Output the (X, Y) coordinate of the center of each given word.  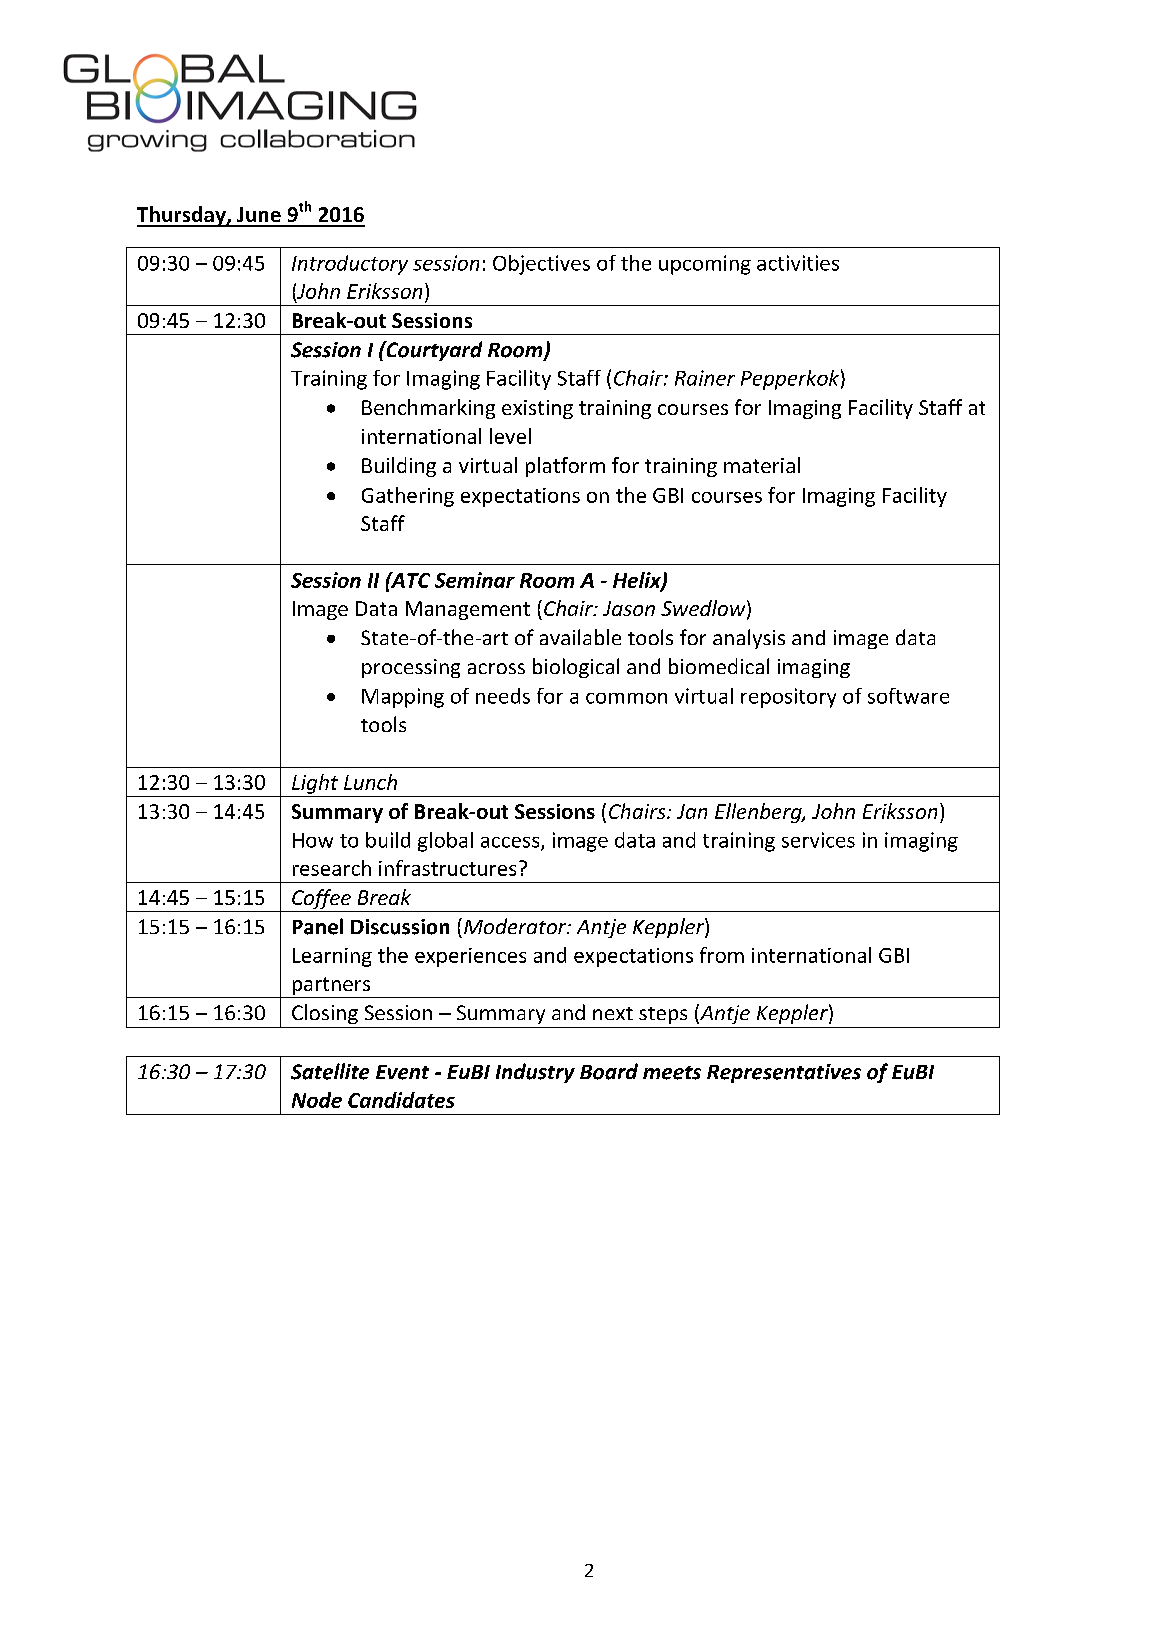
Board (609, 1071)
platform (565, 467)
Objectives (541, 265)
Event (402, 1072)
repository (788, 698)
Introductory (350, 265)
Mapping (403, 698)
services (818, 840)
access (511, 843)
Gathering (408, 497)
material (762, 465)
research (332, 868)
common (626, 698)
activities (798, 263)
